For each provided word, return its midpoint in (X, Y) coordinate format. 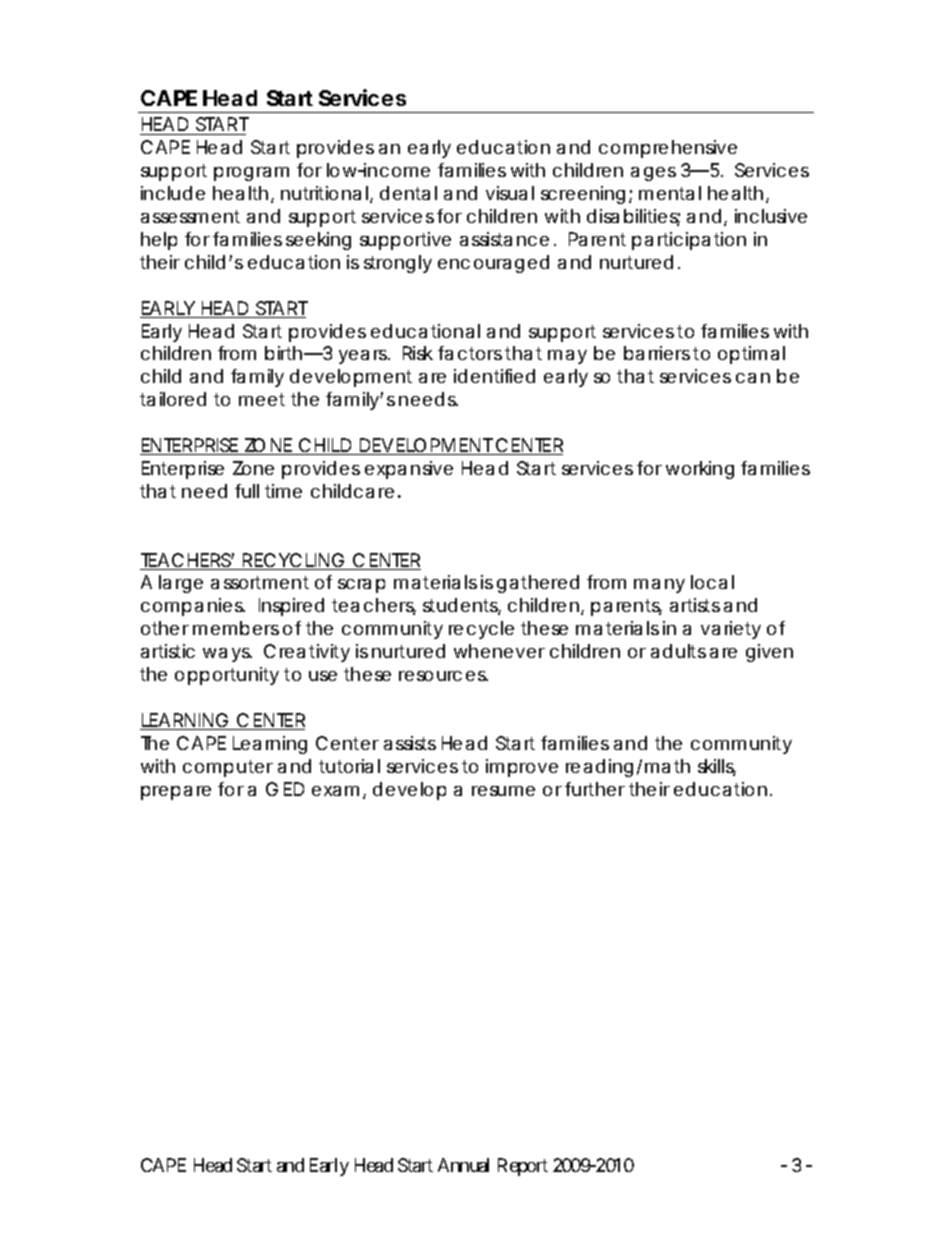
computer (228, 768)
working (700, 470)
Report (523, 1167)
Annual (463, 1165)
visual (510, 193)
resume (503, 791)
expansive (409, 470)
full (247, 491)
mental (670, 193)
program (251, 174)
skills (717, 767)
